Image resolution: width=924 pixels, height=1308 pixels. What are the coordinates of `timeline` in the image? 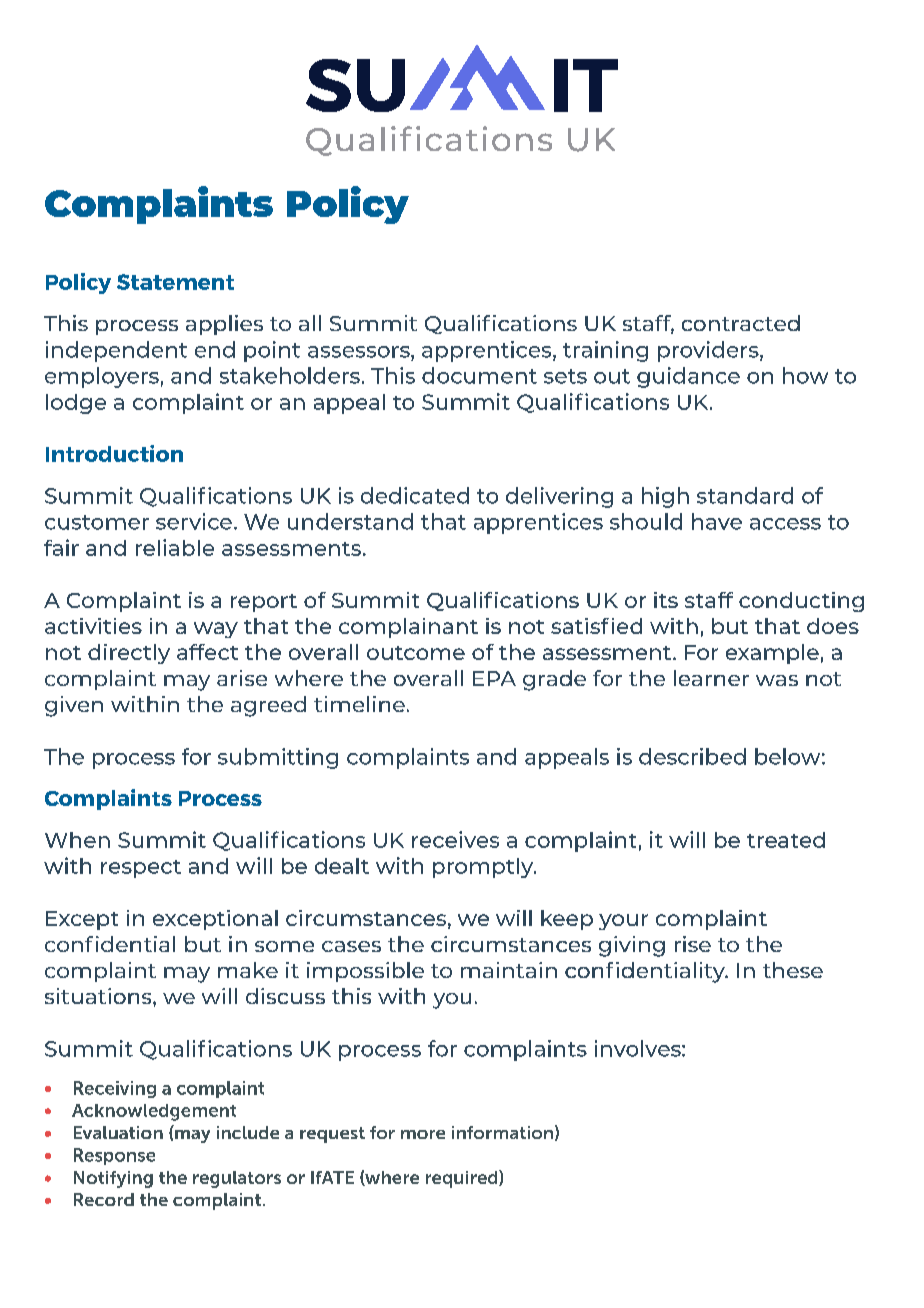 It's located at (359, 704).
